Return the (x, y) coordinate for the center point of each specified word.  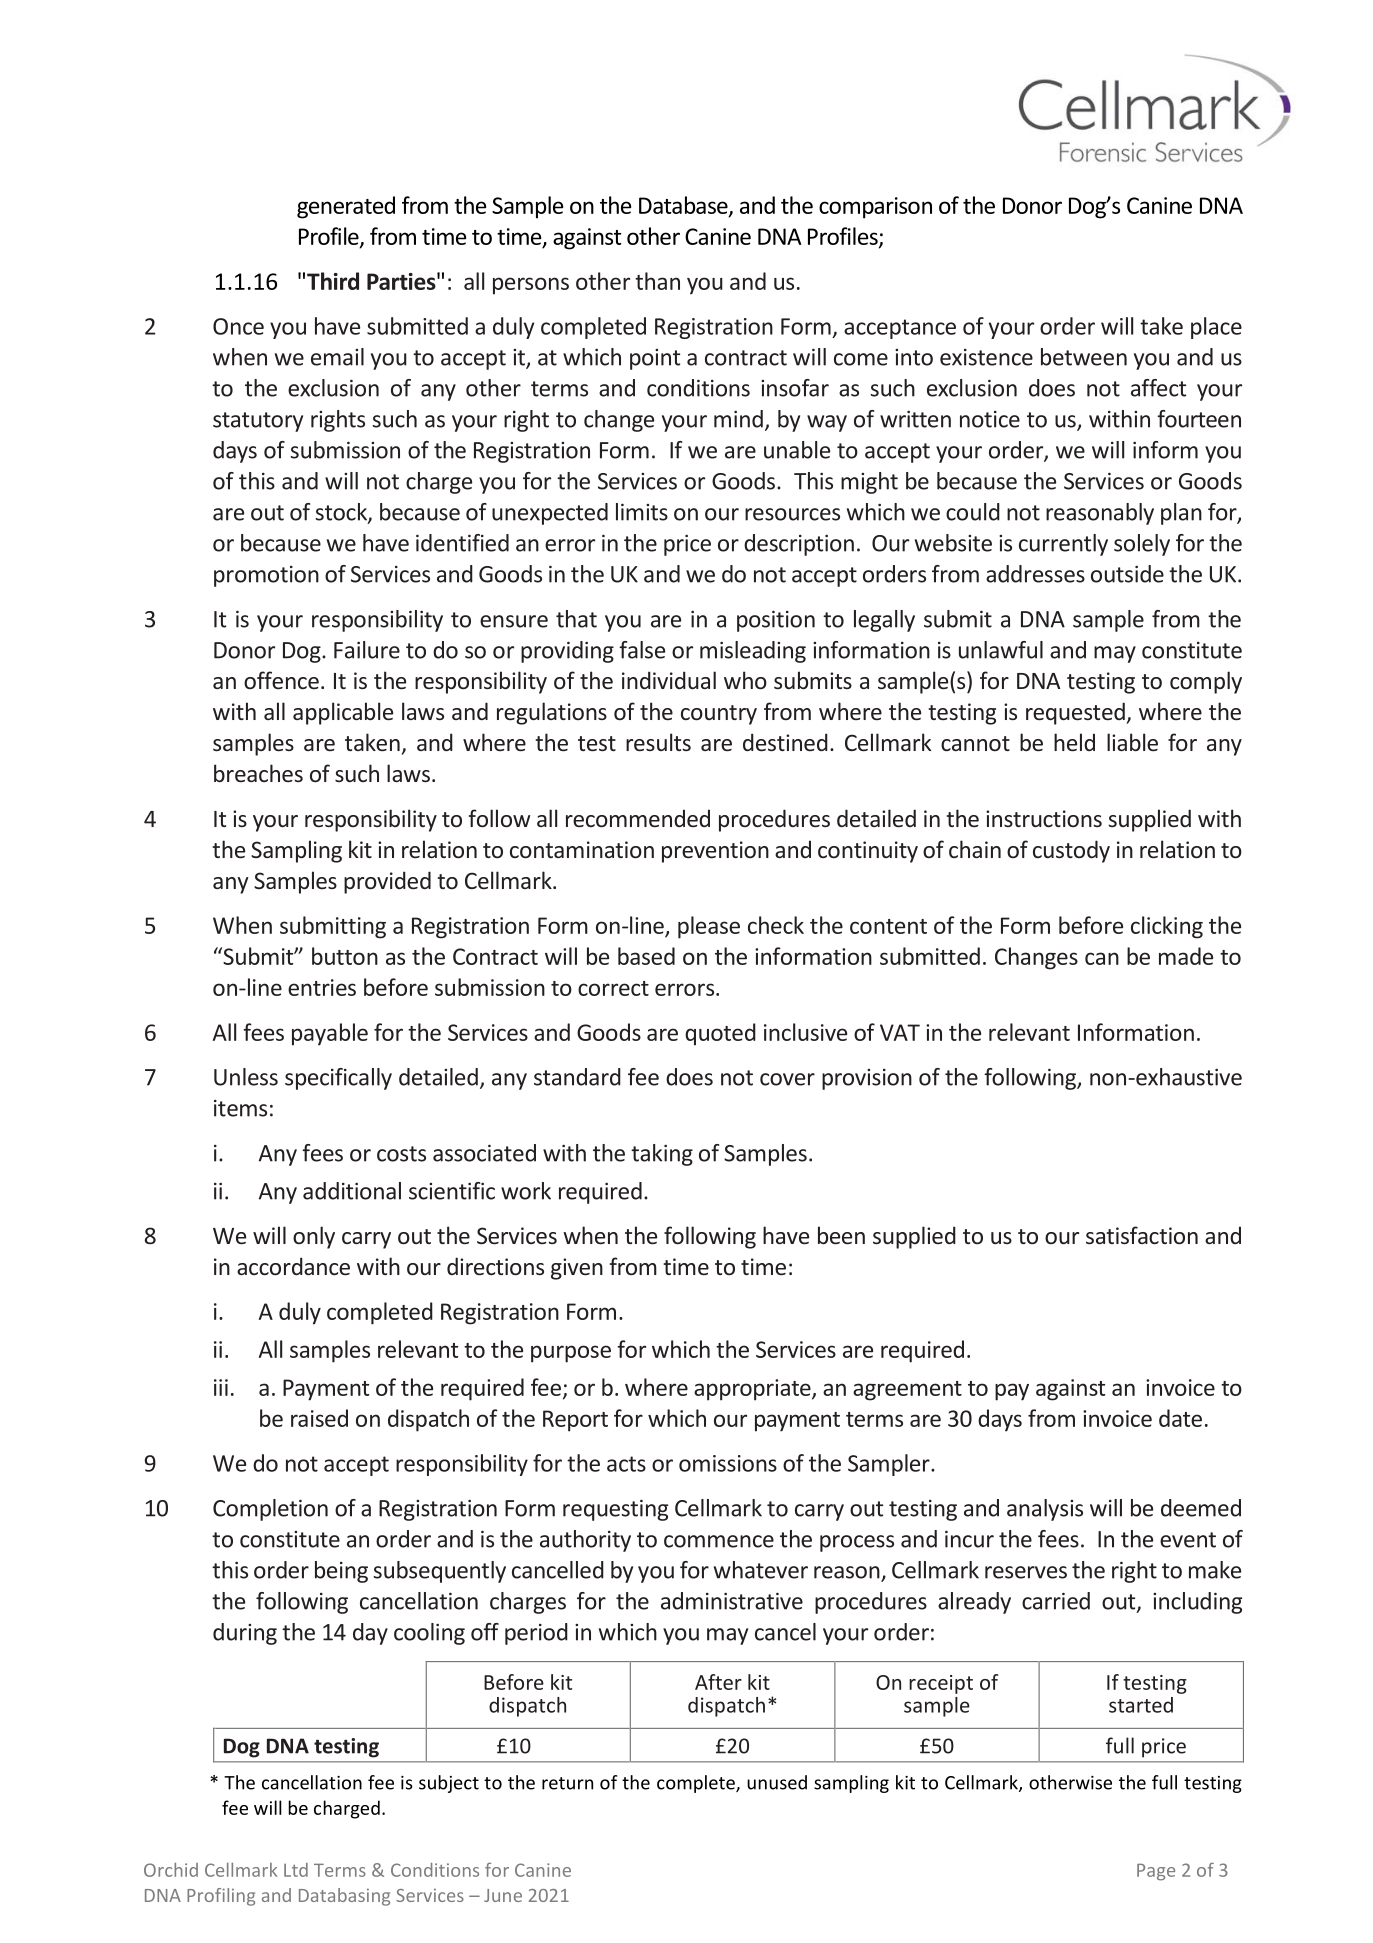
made (1186, 956)
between (1084, 357)
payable (330, 1034)
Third (333, 281)
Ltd (296, 1870)
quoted (720, 1034)
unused (777, 1782)
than (657, 281)
